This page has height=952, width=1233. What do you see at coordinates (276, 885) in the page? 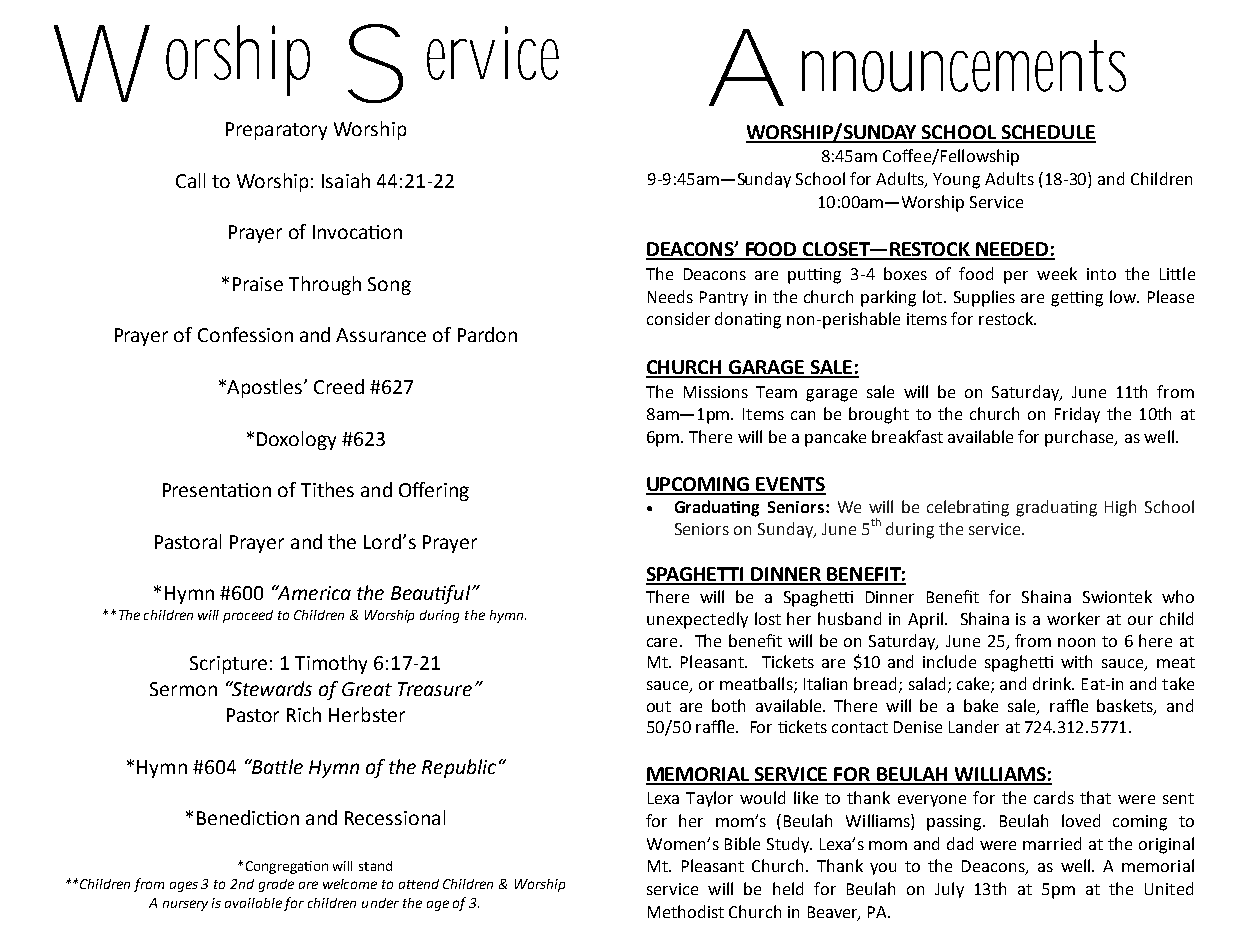
I see `grade` at bounding box center [276, 885].
